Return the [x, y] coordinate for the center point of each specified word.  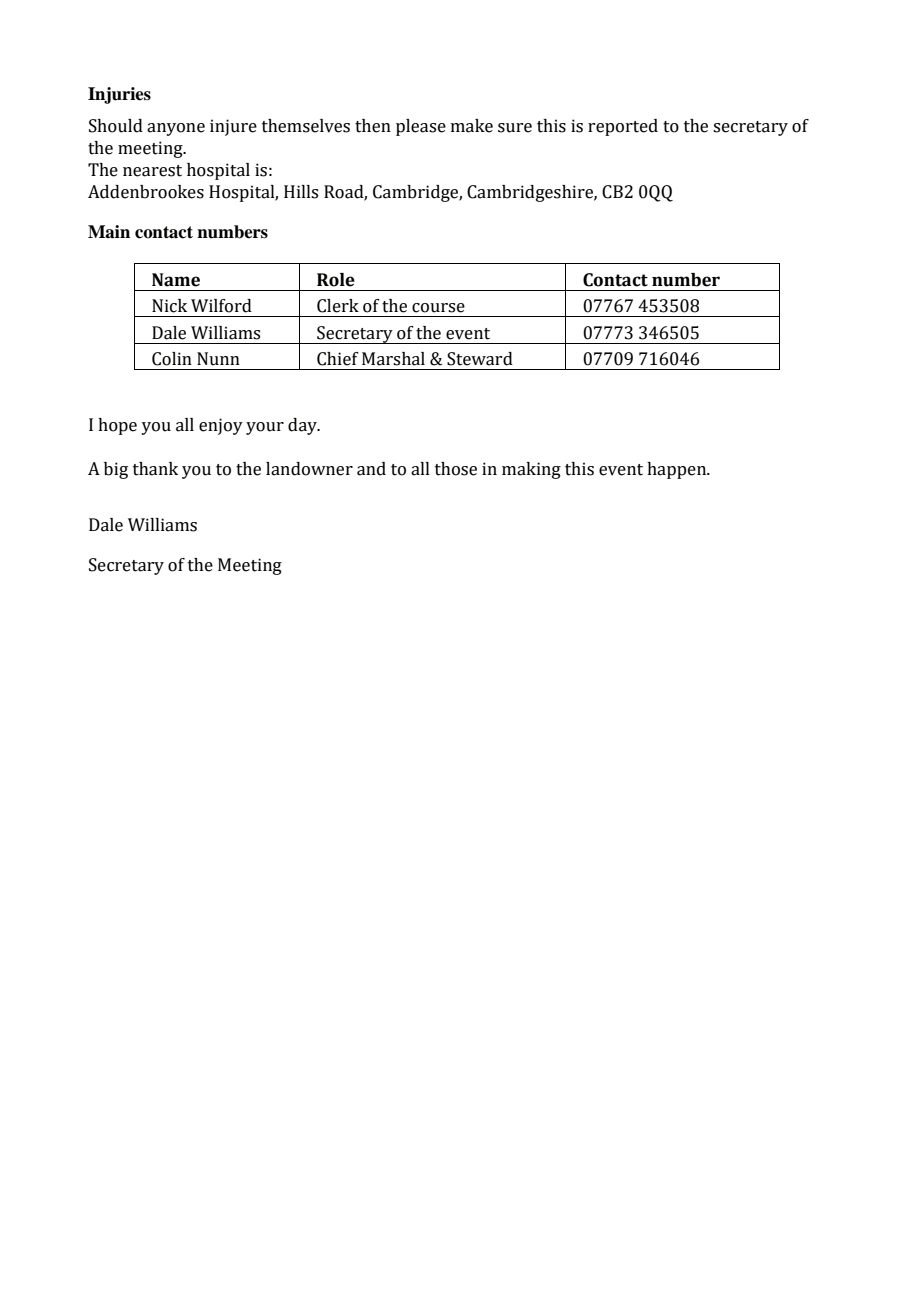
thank [155, 469]
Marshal [393, 359]
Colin [172, 359]
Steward [480, 359]
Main [109, 232]
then [373, 126]
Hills [301, 192]
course [438, 308]
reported [623, 127]
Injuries [119, 95]
